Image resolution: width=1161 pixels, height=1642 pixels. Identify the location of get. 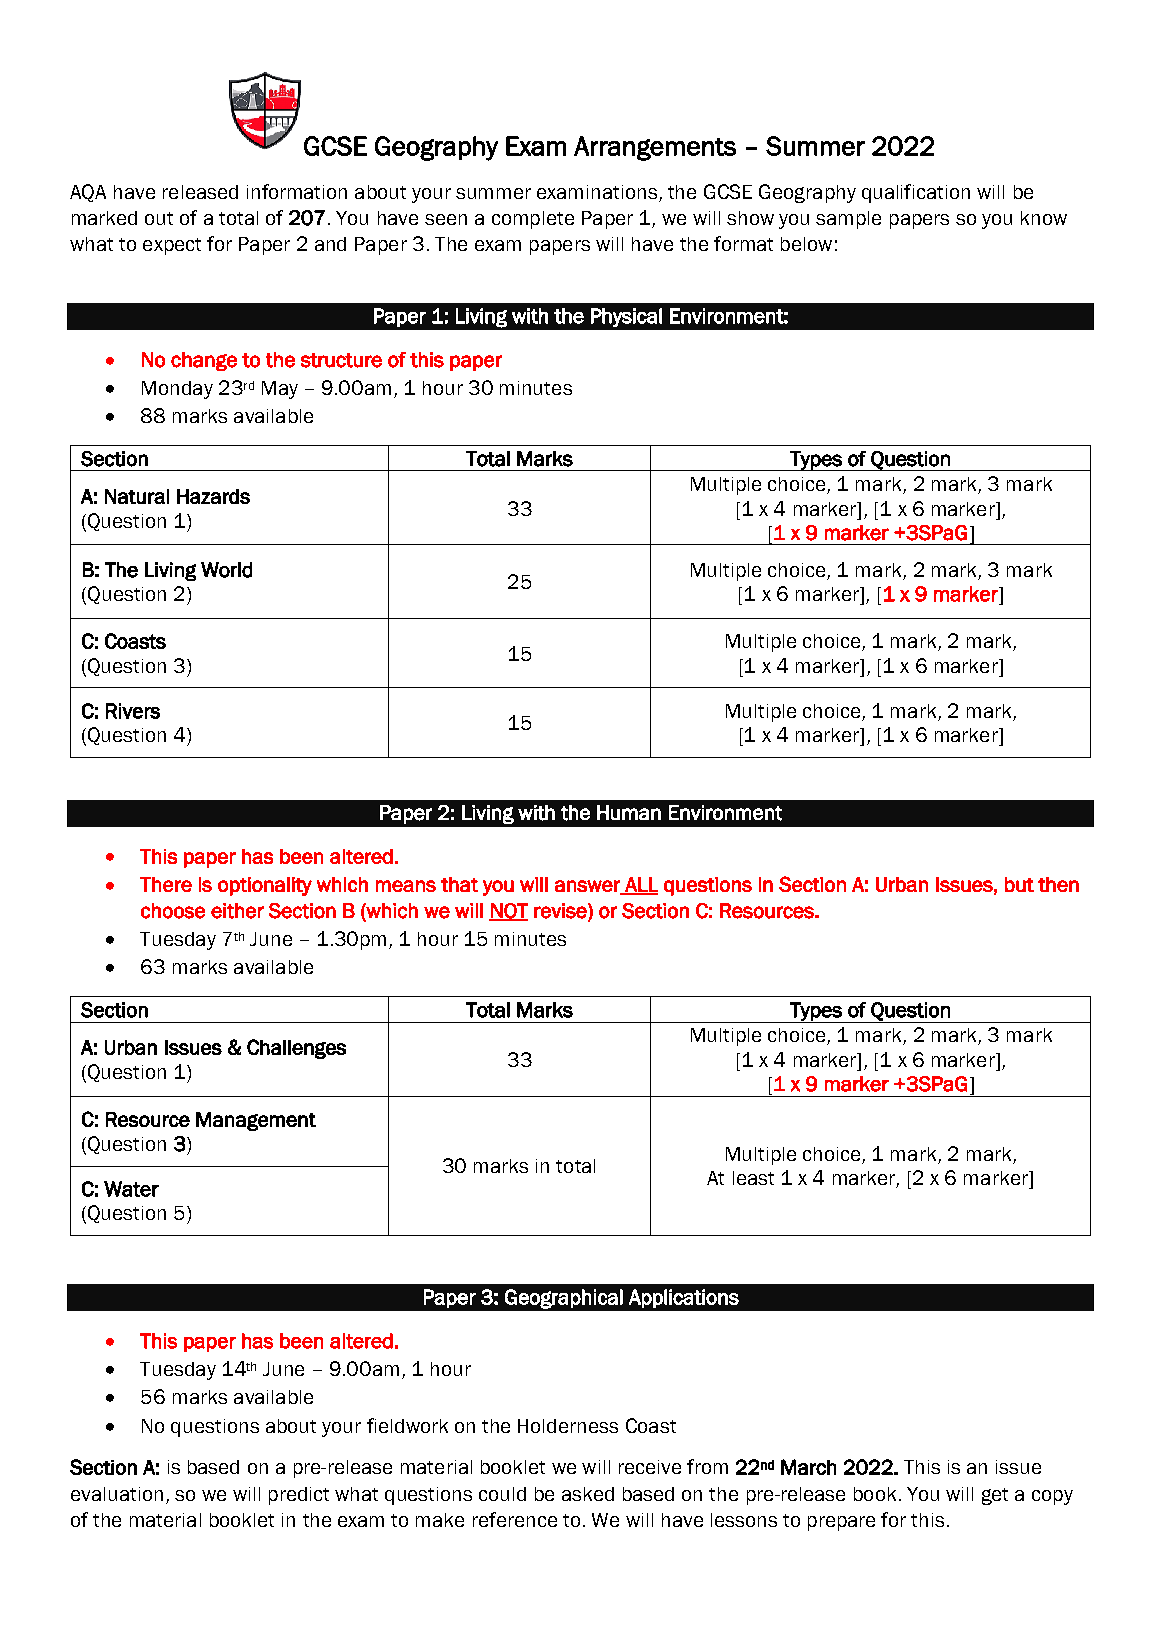
(995, 1496).
